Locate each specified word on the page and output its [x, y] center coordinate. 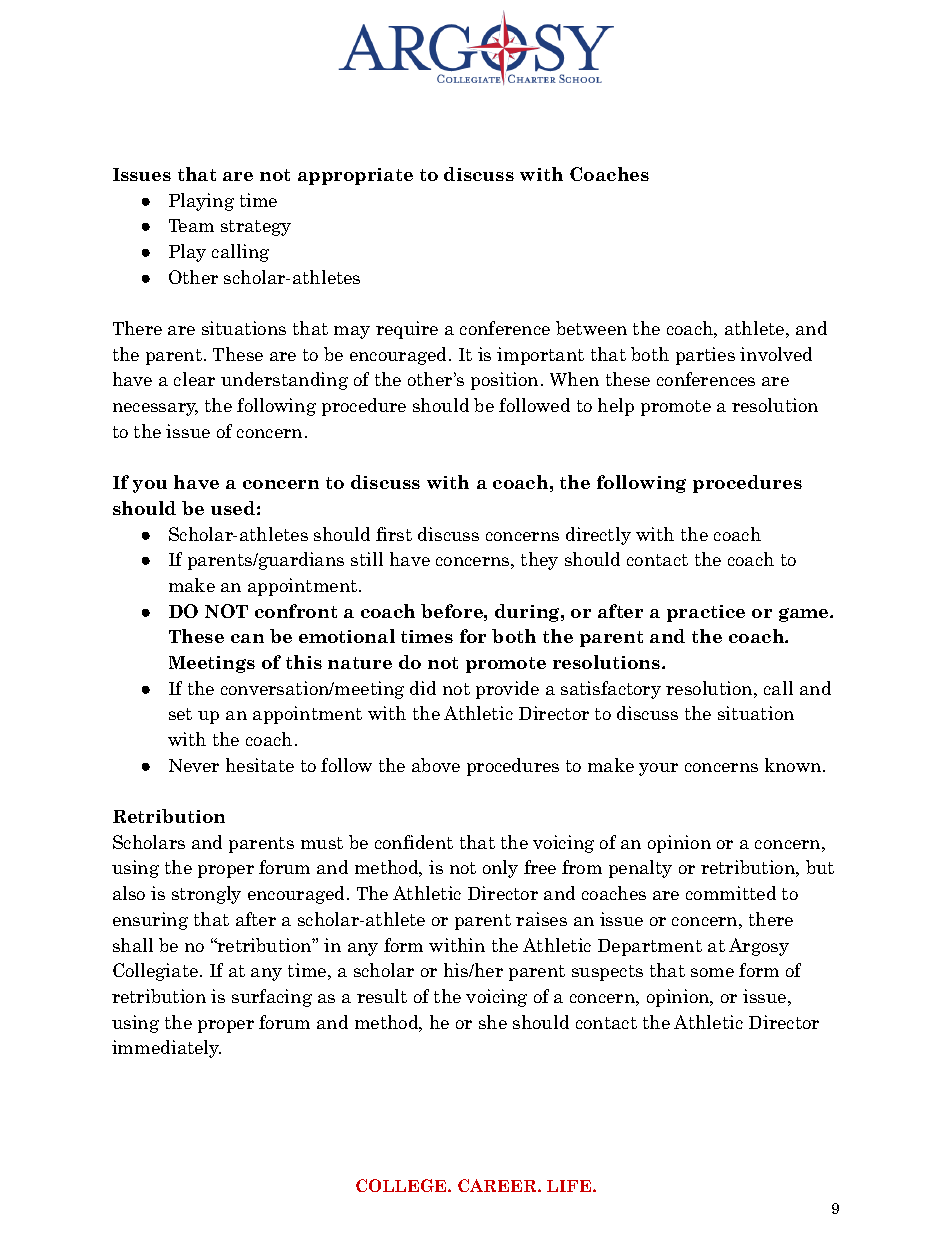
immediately [166, 1049]
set [180, 714]
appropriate [355, 176]
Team [191, 225]
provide [507, 690]
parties [705, 356]
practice [706, 613]
